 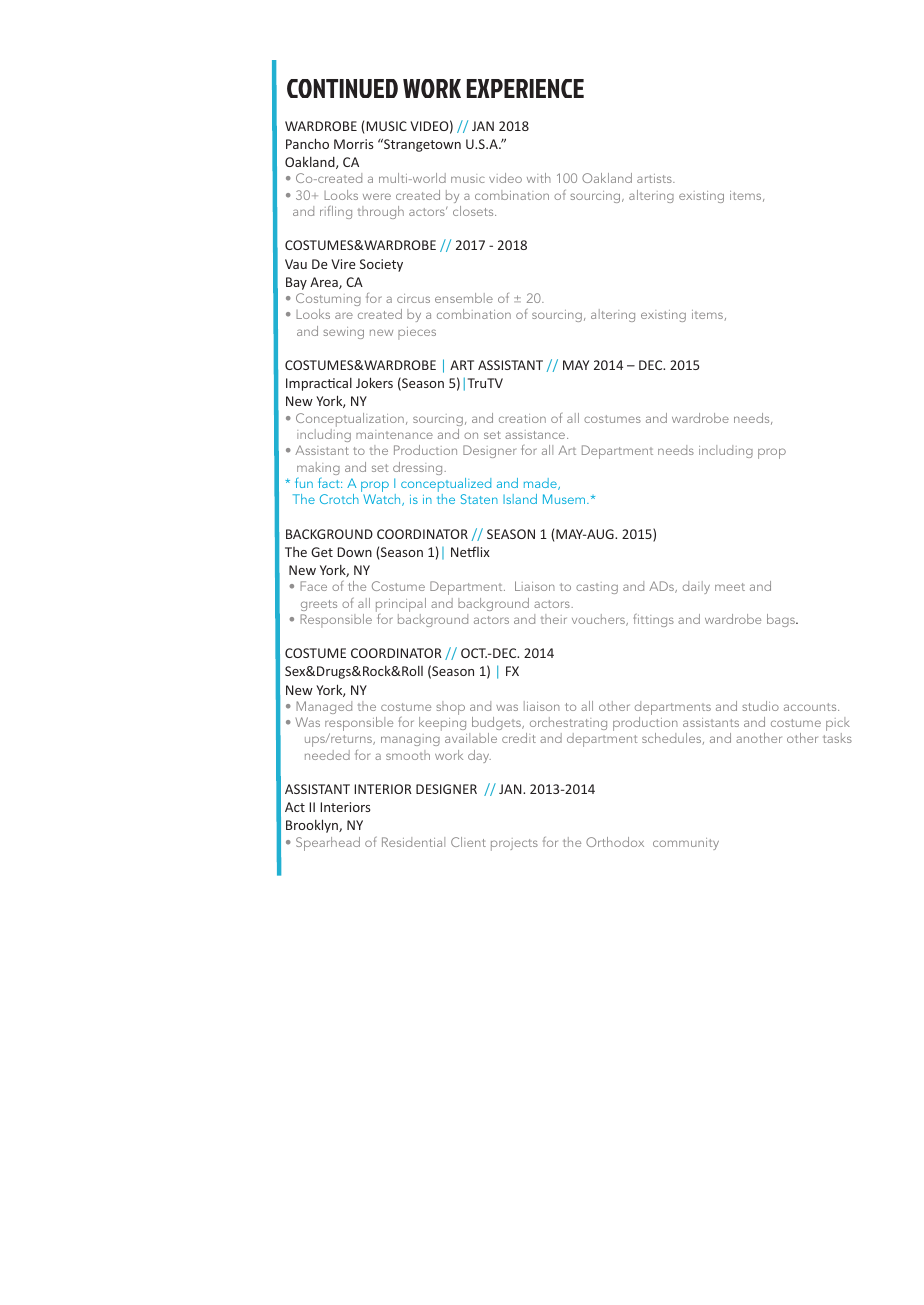 I want to click on CONTINUED, so click(x=342, y=88).
